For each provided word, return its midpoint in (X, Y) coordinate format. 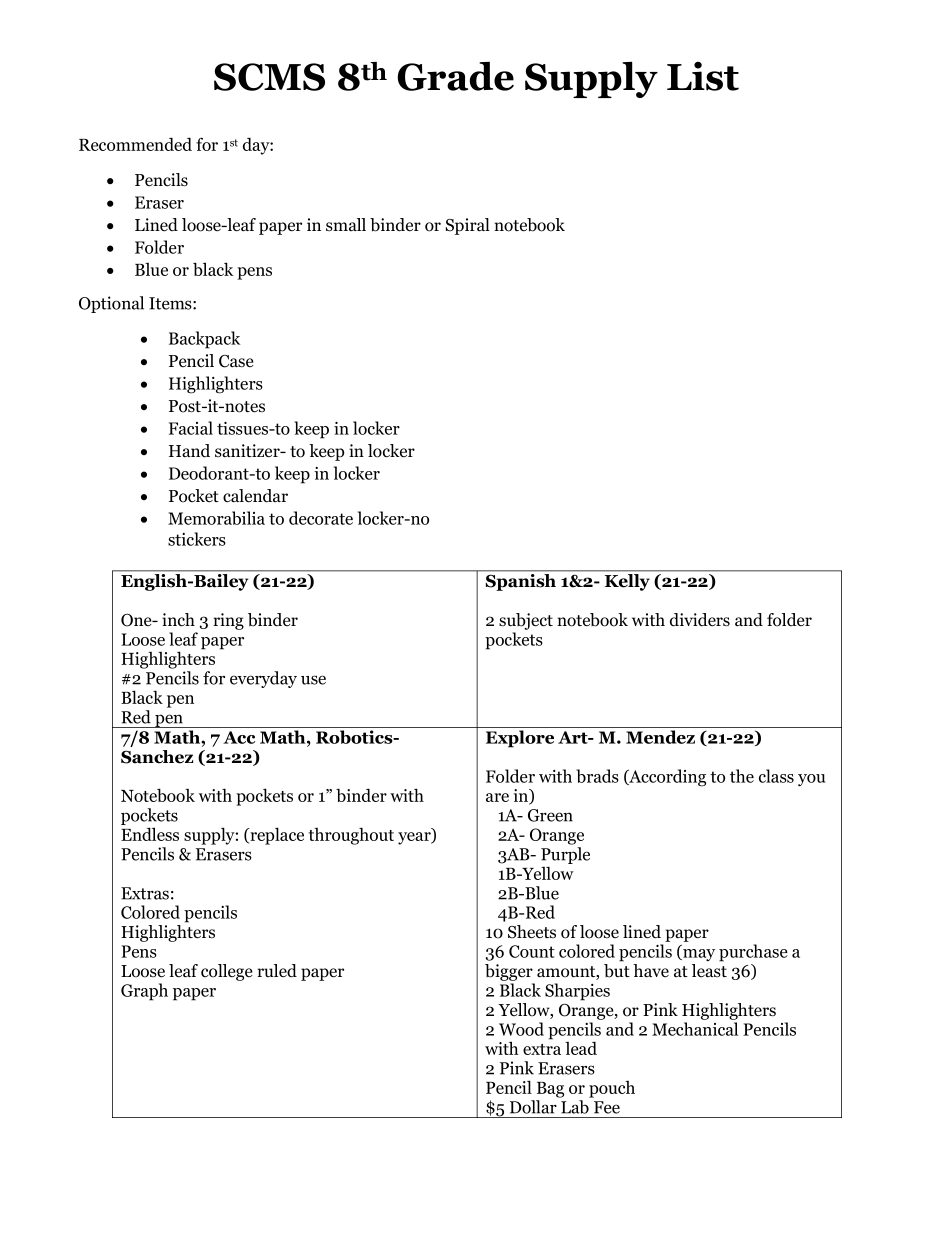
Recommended (135, 144)
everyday (263, 679)
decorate (321, 518)
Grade (455, 76)
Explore (520, 739)
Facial (191, 428)
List (703, 76)
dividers (700, 620)
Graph (144, 992)
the (742, 776)
